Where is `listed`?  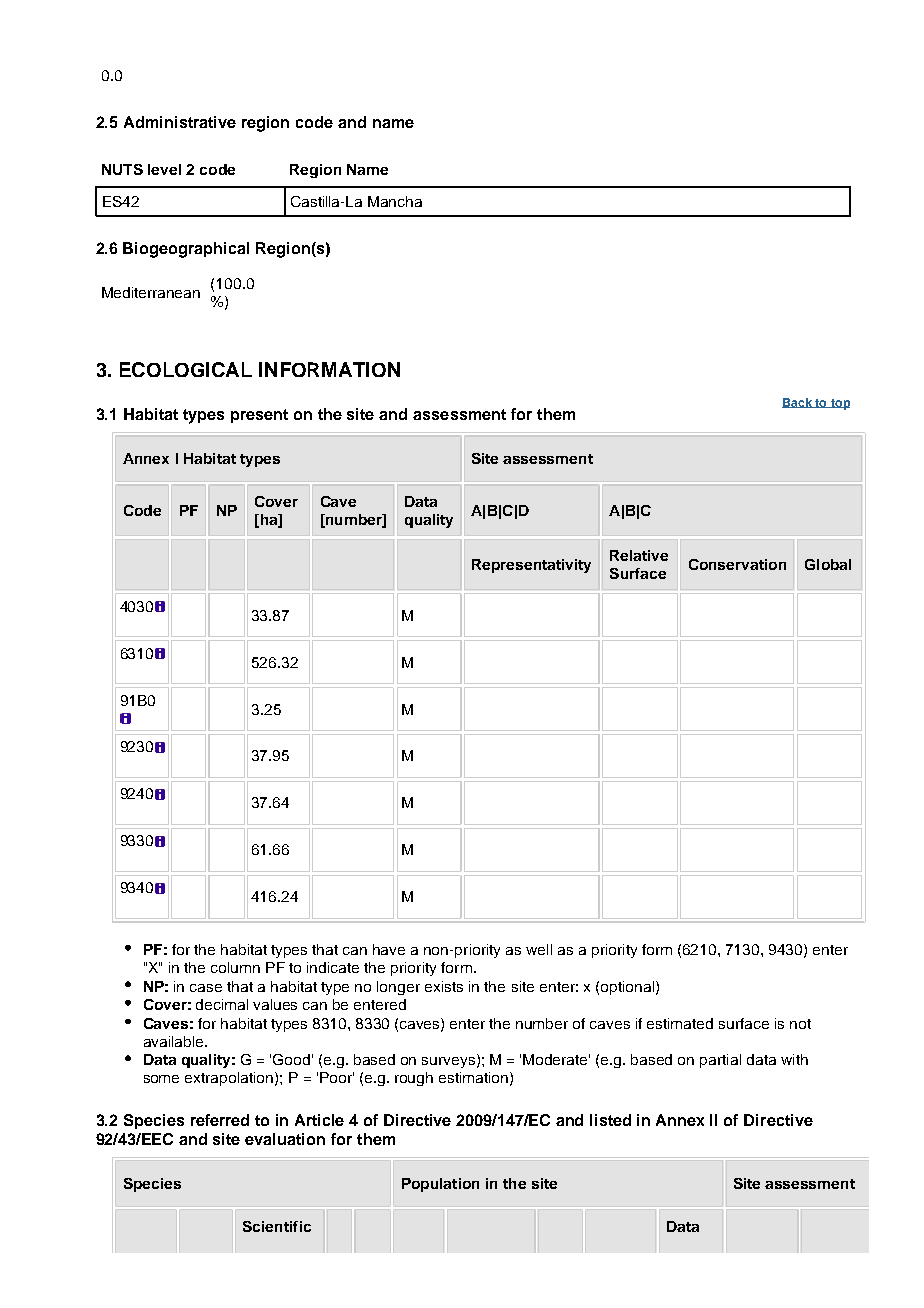
listed is located at coordinates (610, 1120).
